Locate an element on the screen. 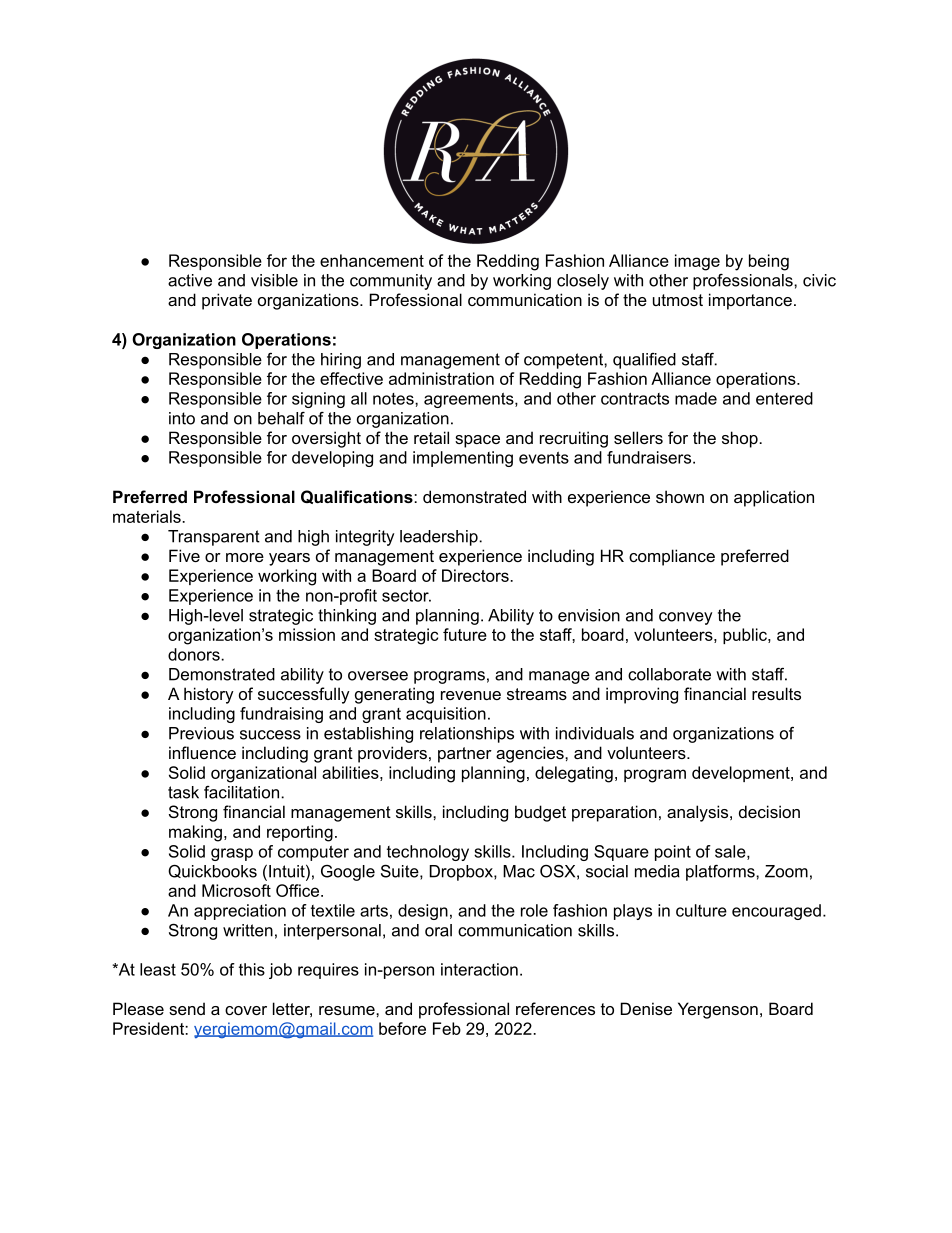  application is located at coordinates (774, 498).
